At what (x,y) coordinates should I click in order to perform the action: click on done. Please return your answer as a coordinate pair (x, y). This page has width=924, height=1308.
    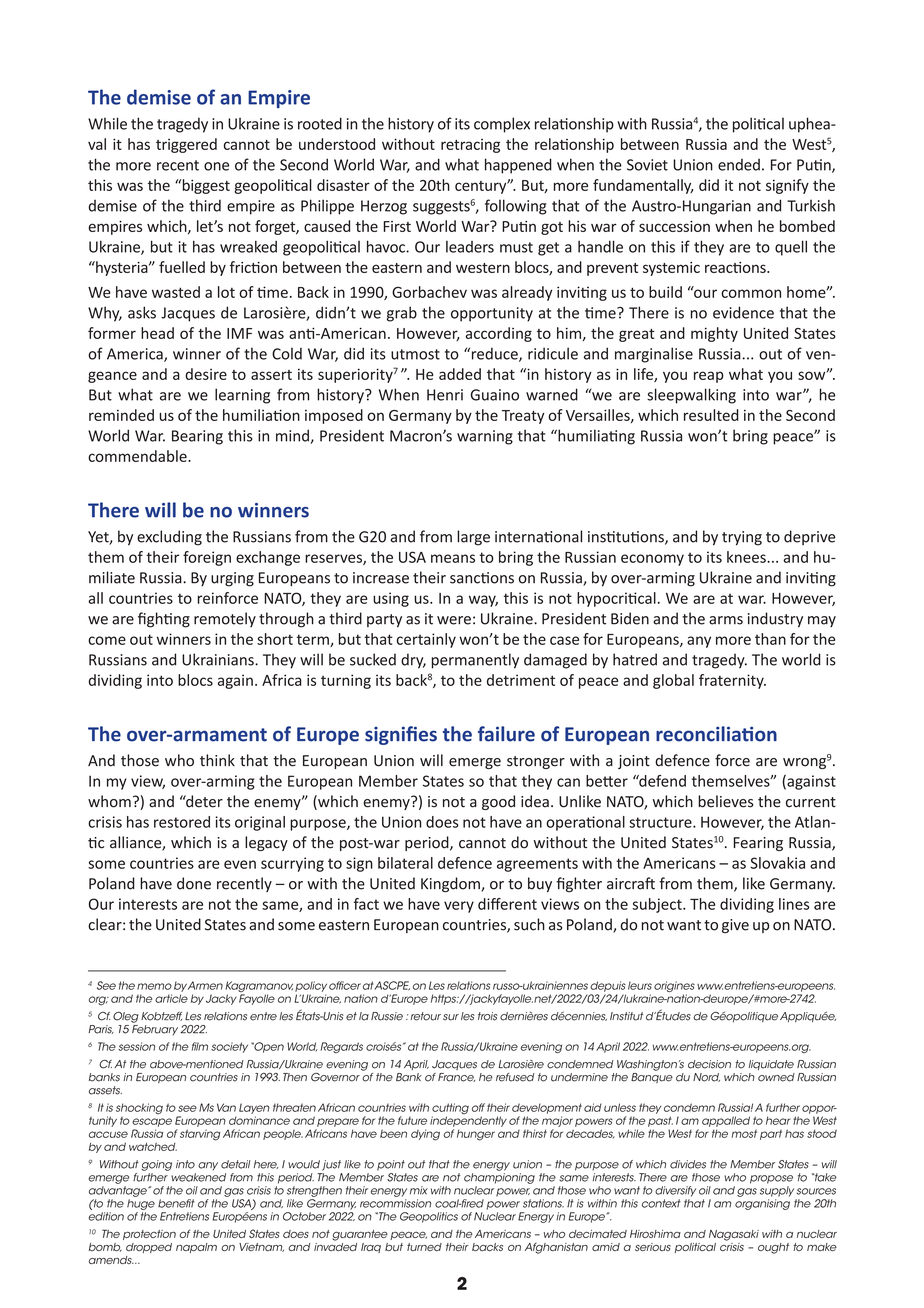
    Looking at the image, I should click on (194, 883).
